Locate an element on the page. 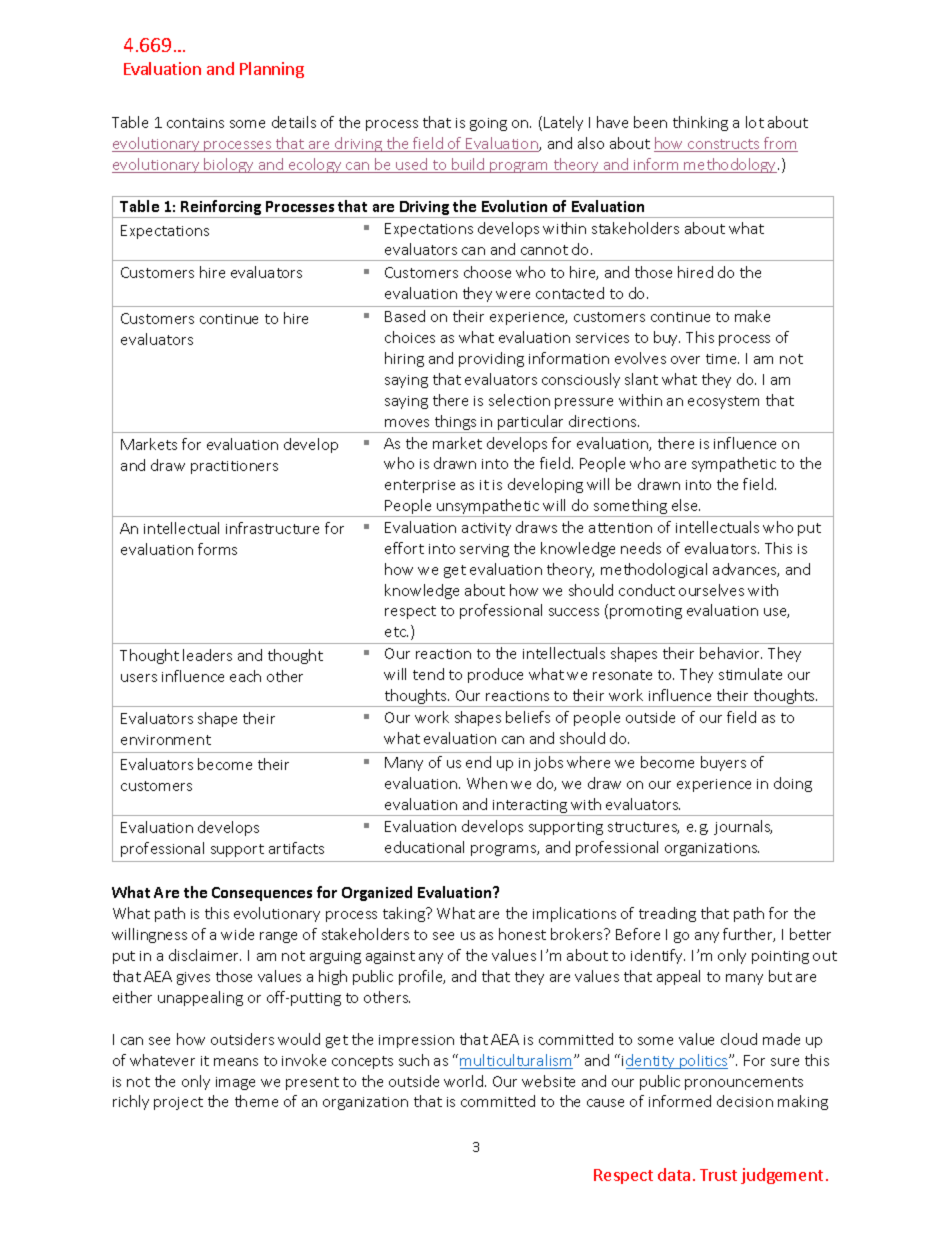 The image size is (952, 1233). project is located at coordinates (178, 1103).
